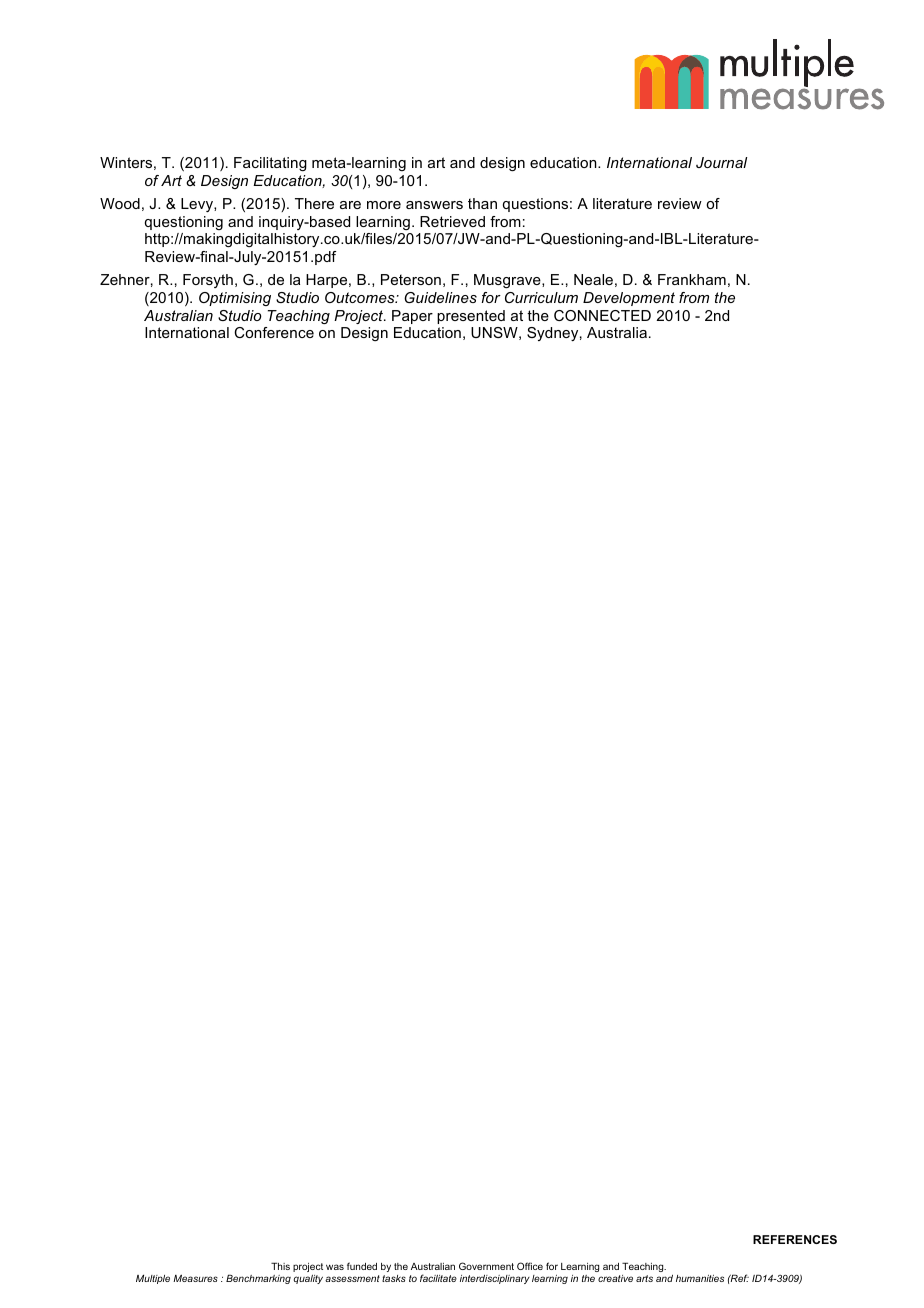 The image size is (924, 1308). I want to click on Measures, so click(195, 1278).
